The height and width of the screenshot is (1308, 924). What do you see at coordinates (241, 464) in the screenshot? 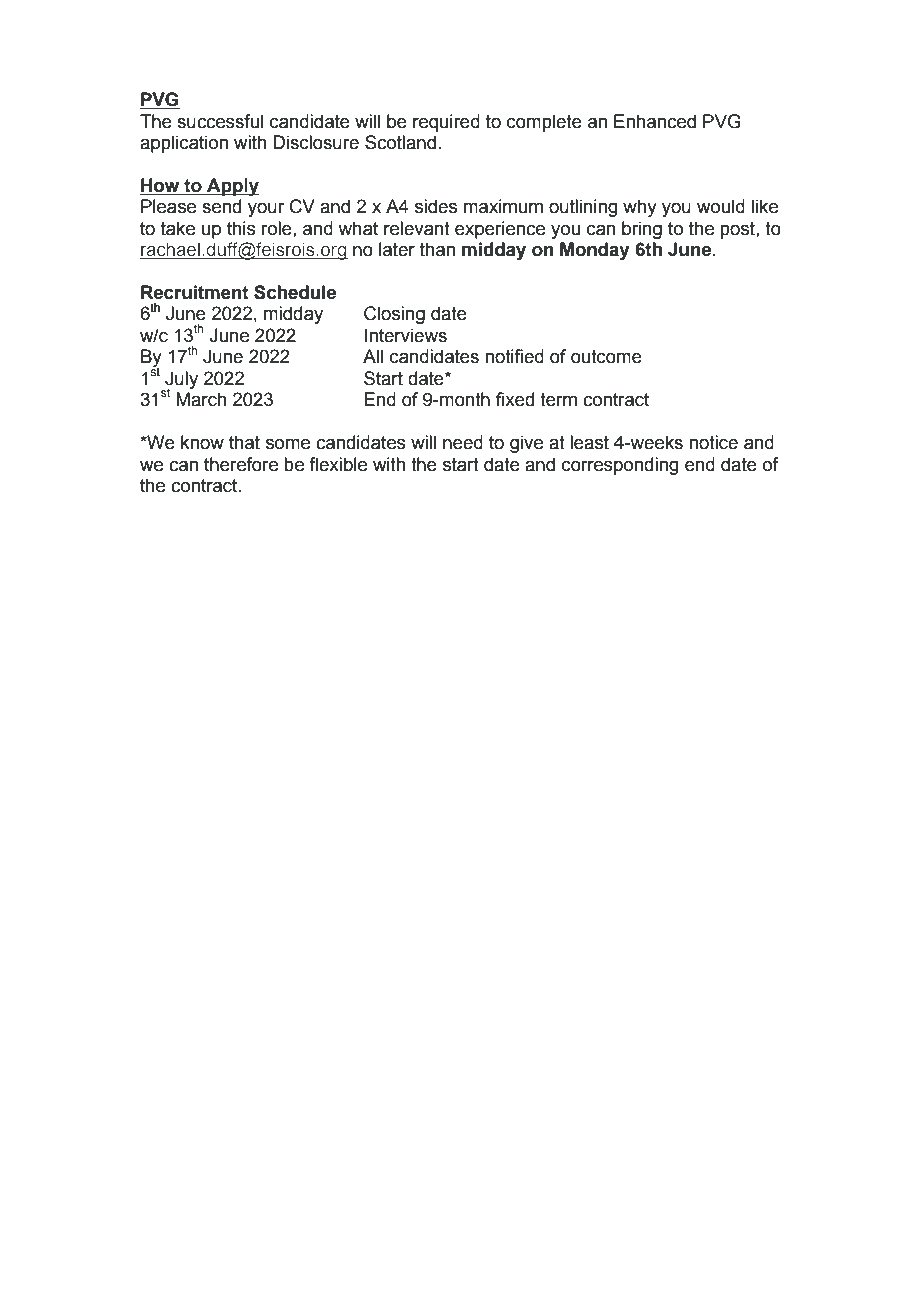
I see `therefore` at bounding box center [241, 464].
